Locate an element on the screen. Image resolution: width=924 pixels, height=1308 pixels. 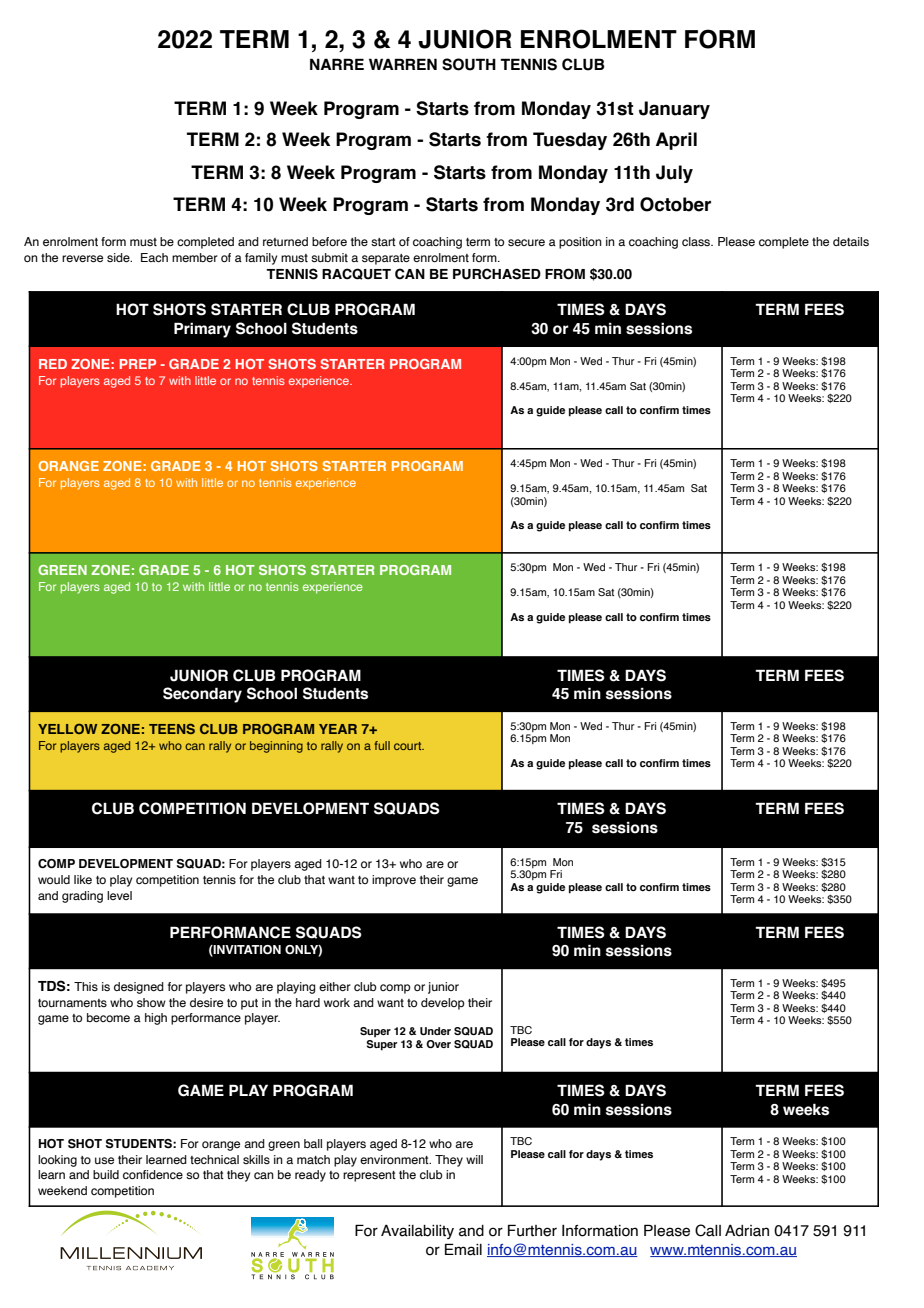
improve is located at coordinates (394, 881).
